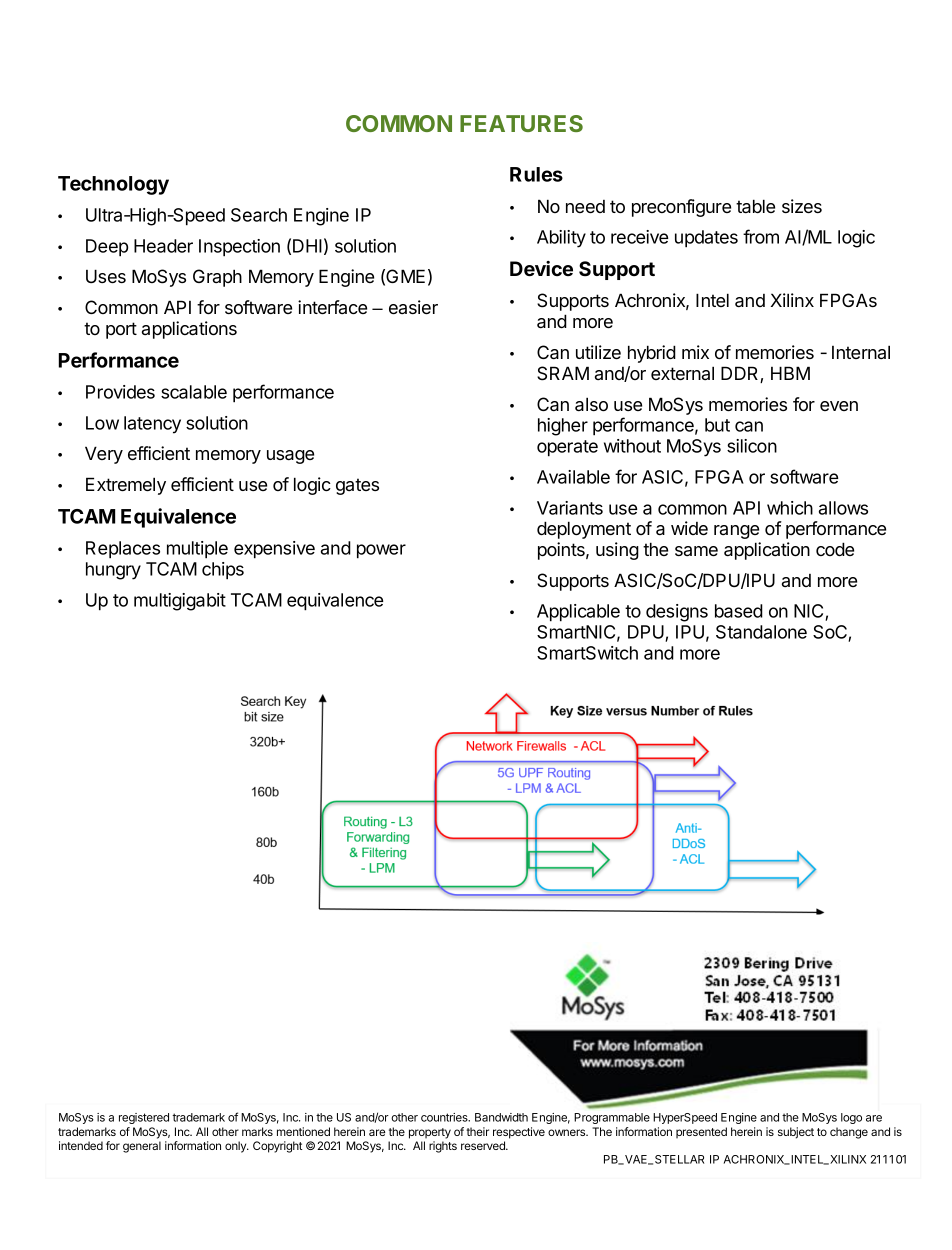 The height and width of the screenshot is (1250, 952). I want to click on table, so click(755, 206).
